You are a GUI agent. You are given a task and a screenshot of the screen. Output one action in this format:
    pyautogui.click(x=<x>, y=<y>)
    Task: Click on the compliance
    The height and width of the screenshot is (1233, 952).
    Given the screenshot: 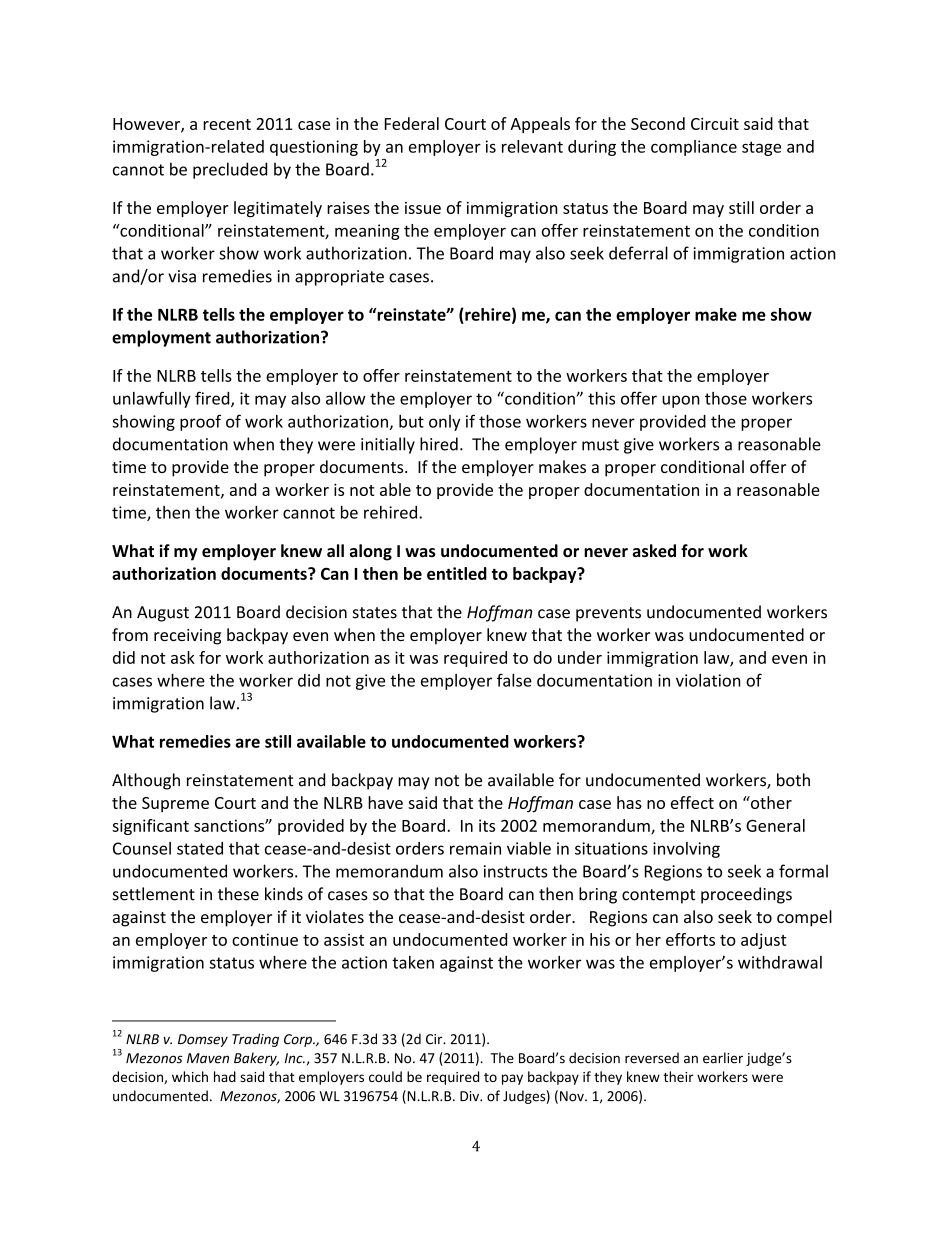 What is the action you would take?
    pyautogui.click(x=694, y=148)
